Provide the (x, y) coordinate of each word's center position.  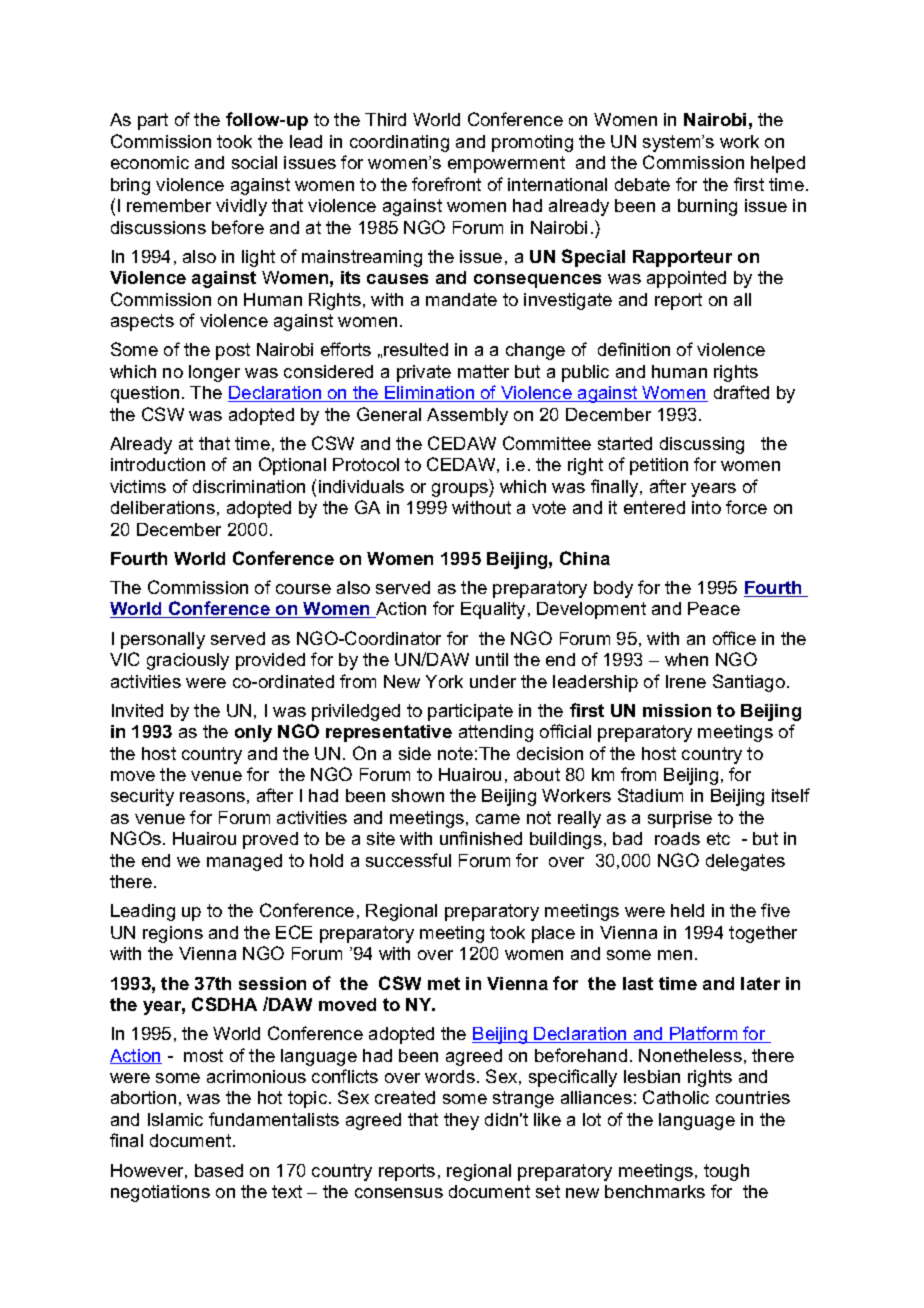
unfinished (481, 838)
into (706, 507)
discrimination (249, 486)
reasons (212, 797)
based (219, 1170)
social (254, 162)
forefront (446, 184)
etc (718, 838)
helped (778, 164)
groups (461, 490)
